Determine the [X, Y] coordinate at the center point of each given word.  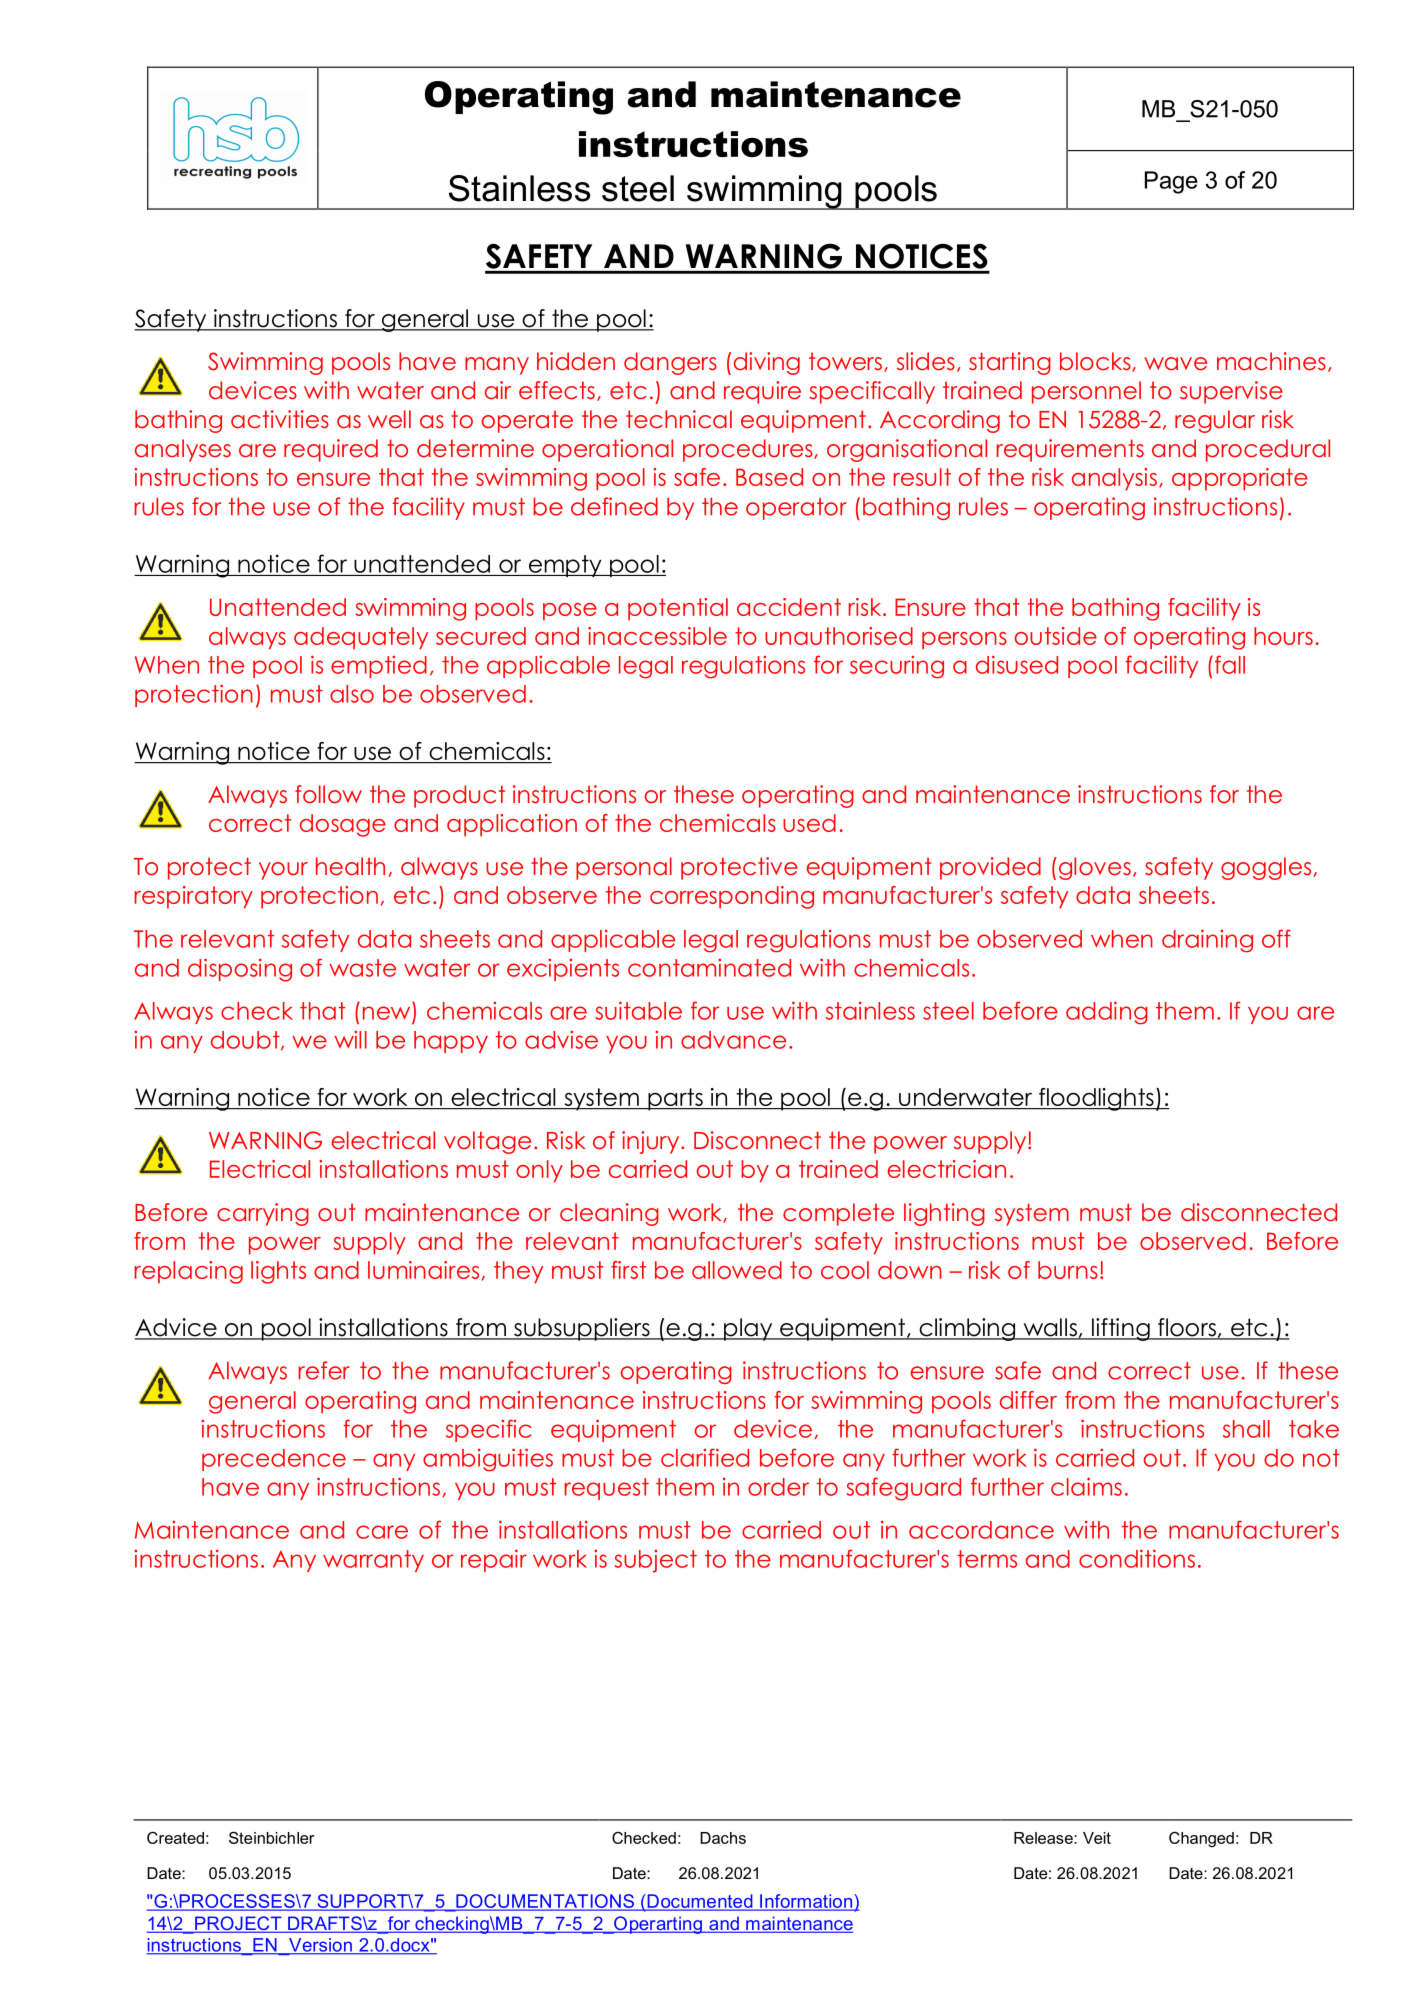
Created [175, 1838]
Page [1171, 182]
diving [767, 363]
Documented [700, 1902]
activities [280, 419]
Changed [1201, 1839]
